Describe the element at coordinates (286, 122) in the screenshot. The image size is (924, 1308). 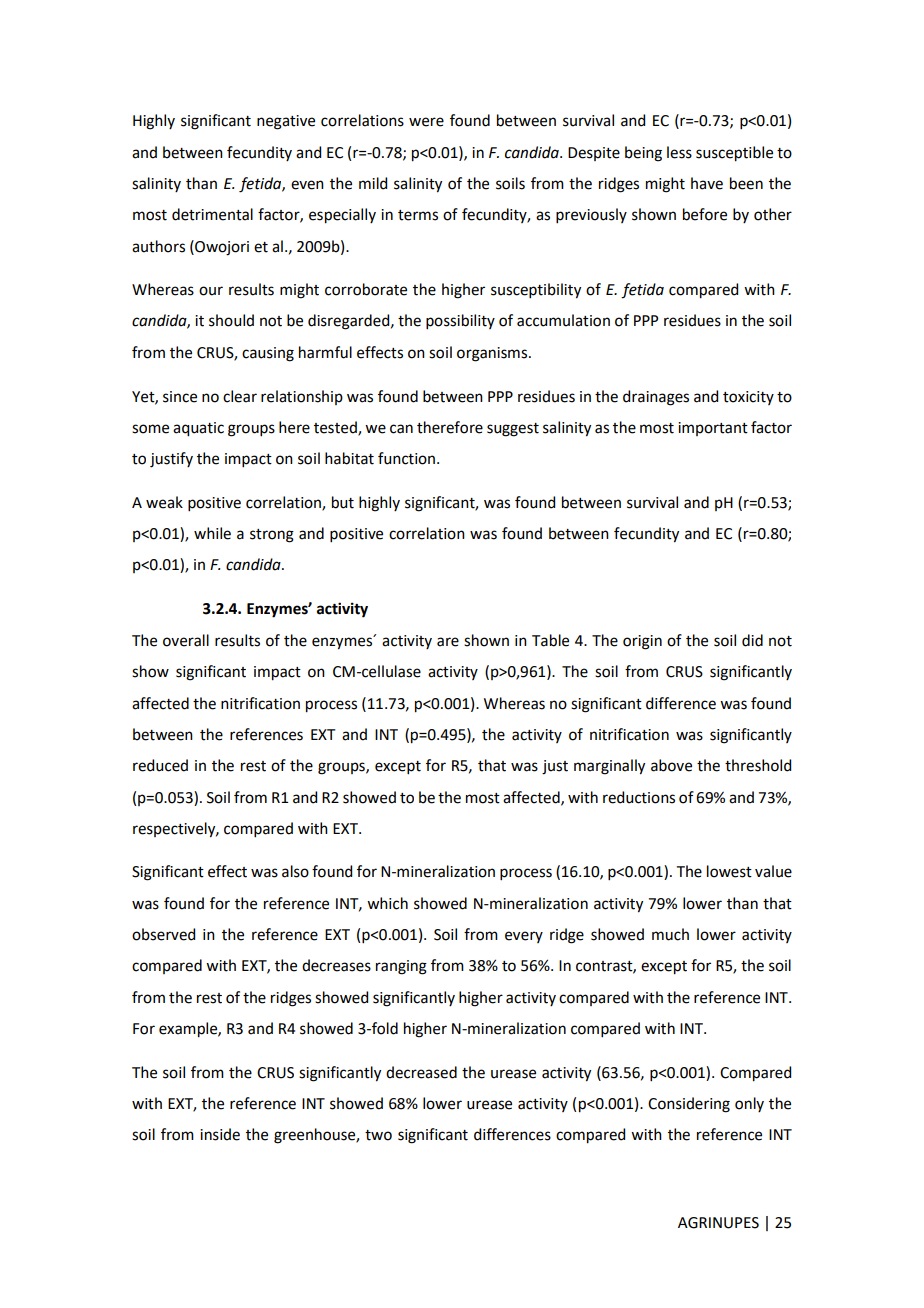
I see `negative` at that location.
